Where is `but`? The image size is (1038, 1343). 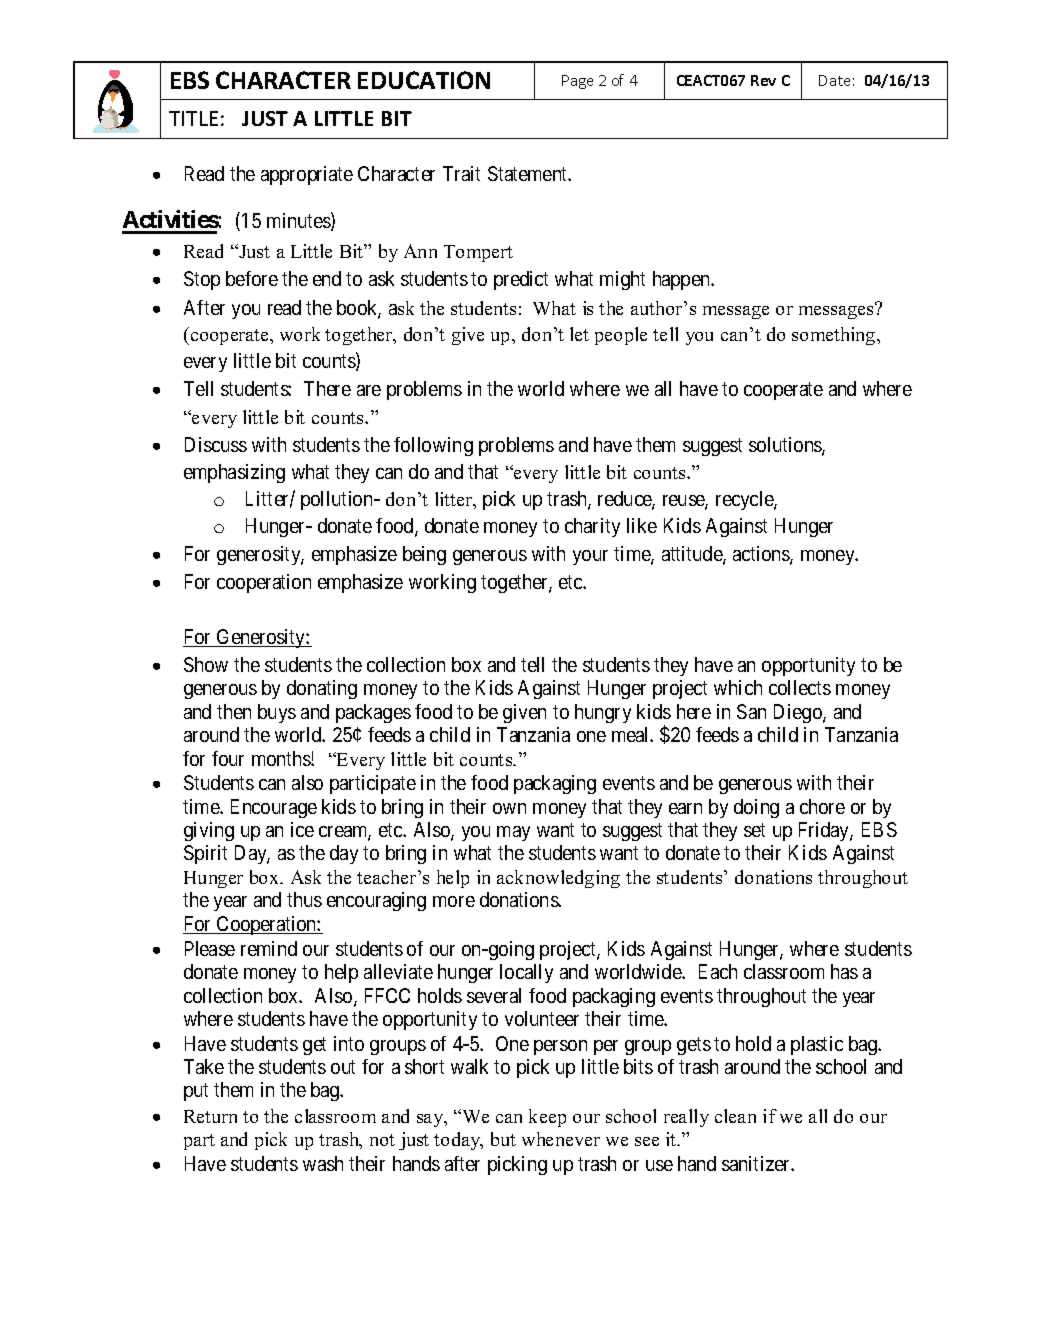
but is located at coordinates (503, 1139).
